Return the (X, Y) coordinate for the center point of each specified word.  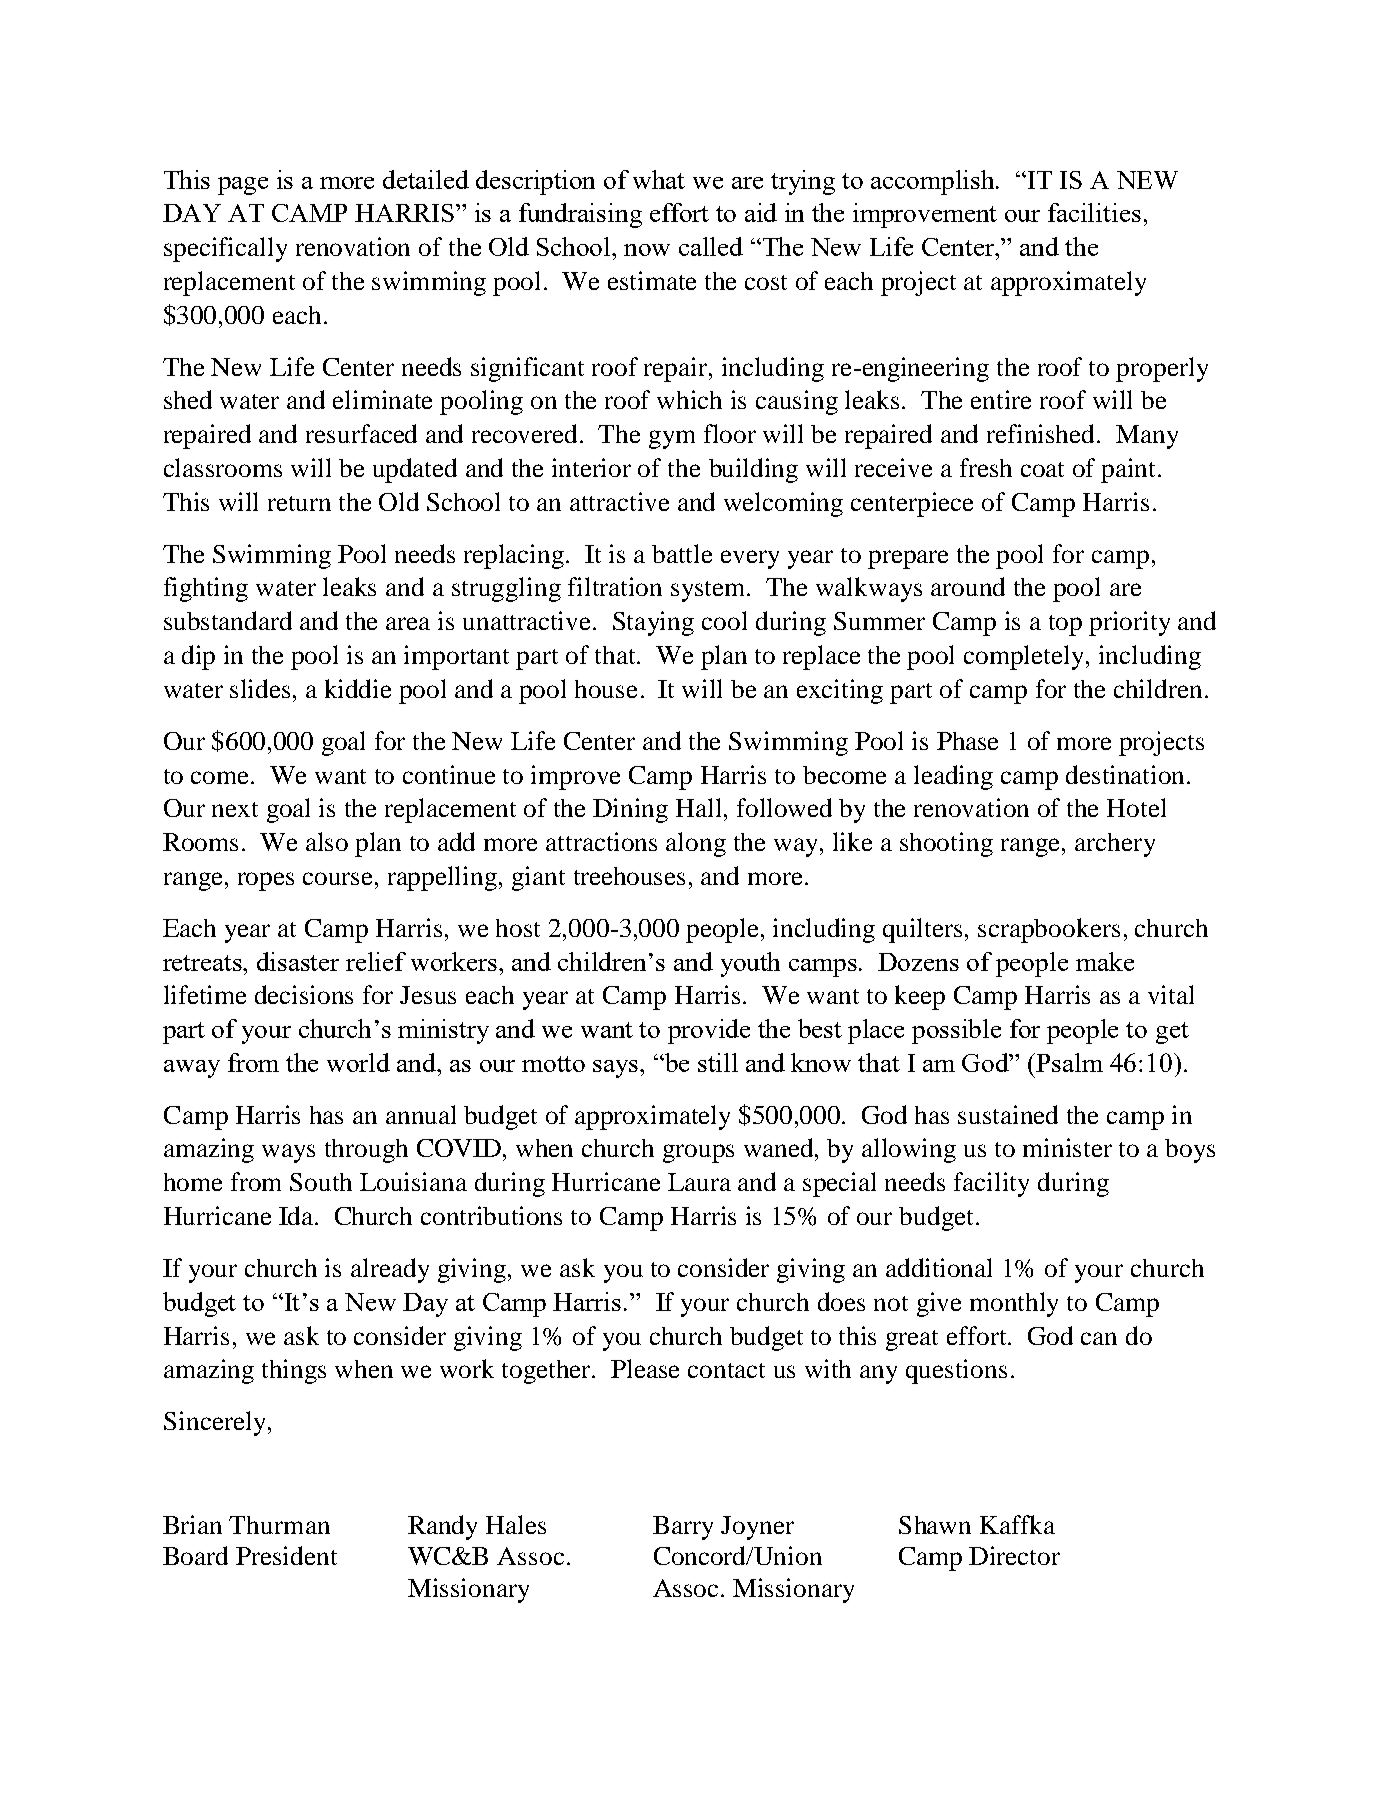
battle (682, 553)
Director (1014, 1555)
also (327, 841)
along (696, 844)
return (299, 503)
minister (1067, 1147)
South (321, 1182)
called (711, 246)
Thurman (279, 1525)
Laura (699, 1182)
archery (1115, 845)
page (243, 186)
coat (1042, 469)
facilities (1094, 212)
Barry (683, 1528)
